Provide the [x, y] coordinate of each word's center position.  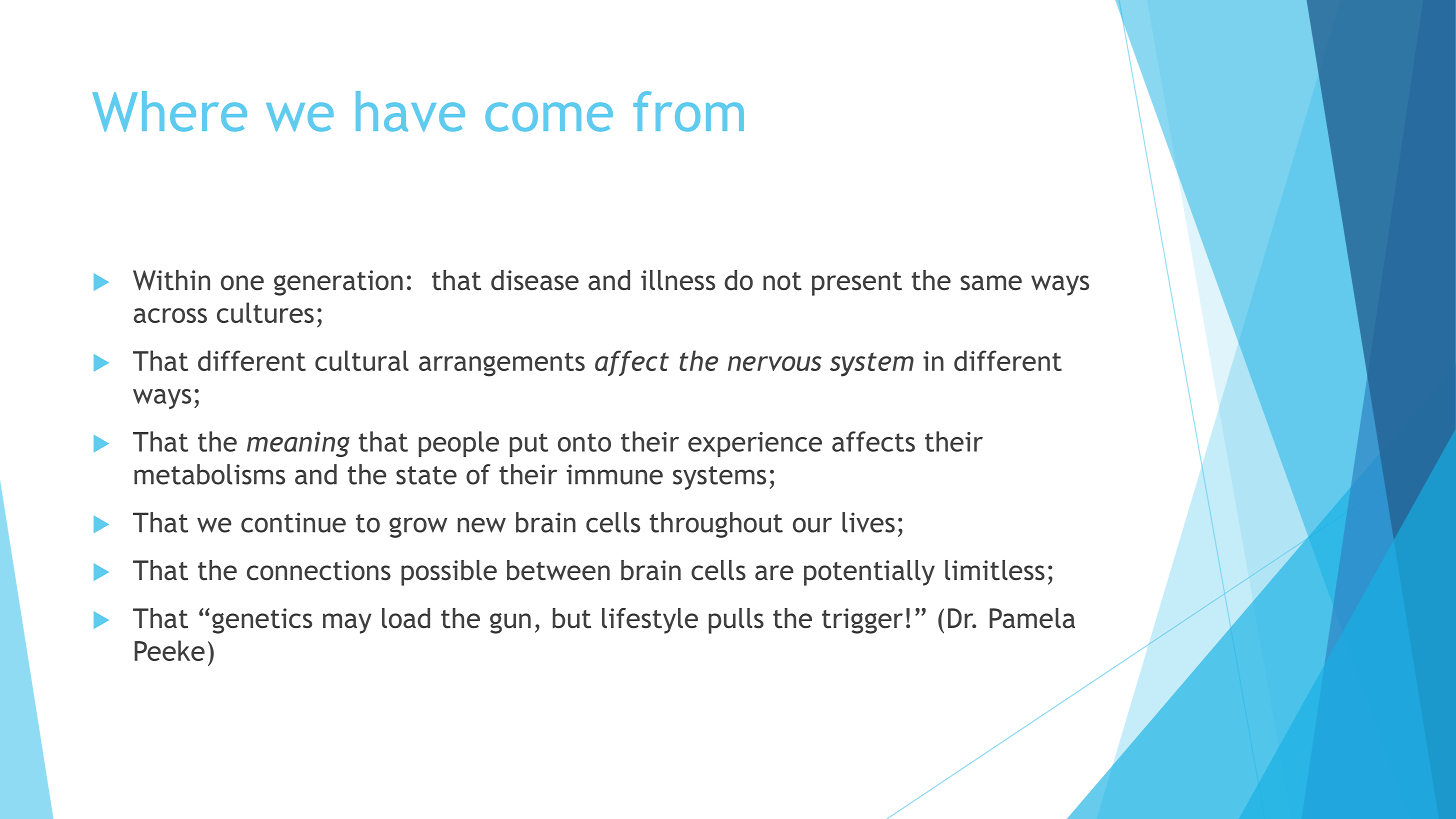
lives [868, 522]
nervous [775, 363]
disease [535, 280]
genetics [262, 621]
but [572, 618]
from [688, 111]
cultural [362, 360]
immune [615, 474]
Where [170, 111]
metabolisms [209, 474]
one [242, 282]
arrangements [502, 364]
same [991, 282]
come [549, 117]
